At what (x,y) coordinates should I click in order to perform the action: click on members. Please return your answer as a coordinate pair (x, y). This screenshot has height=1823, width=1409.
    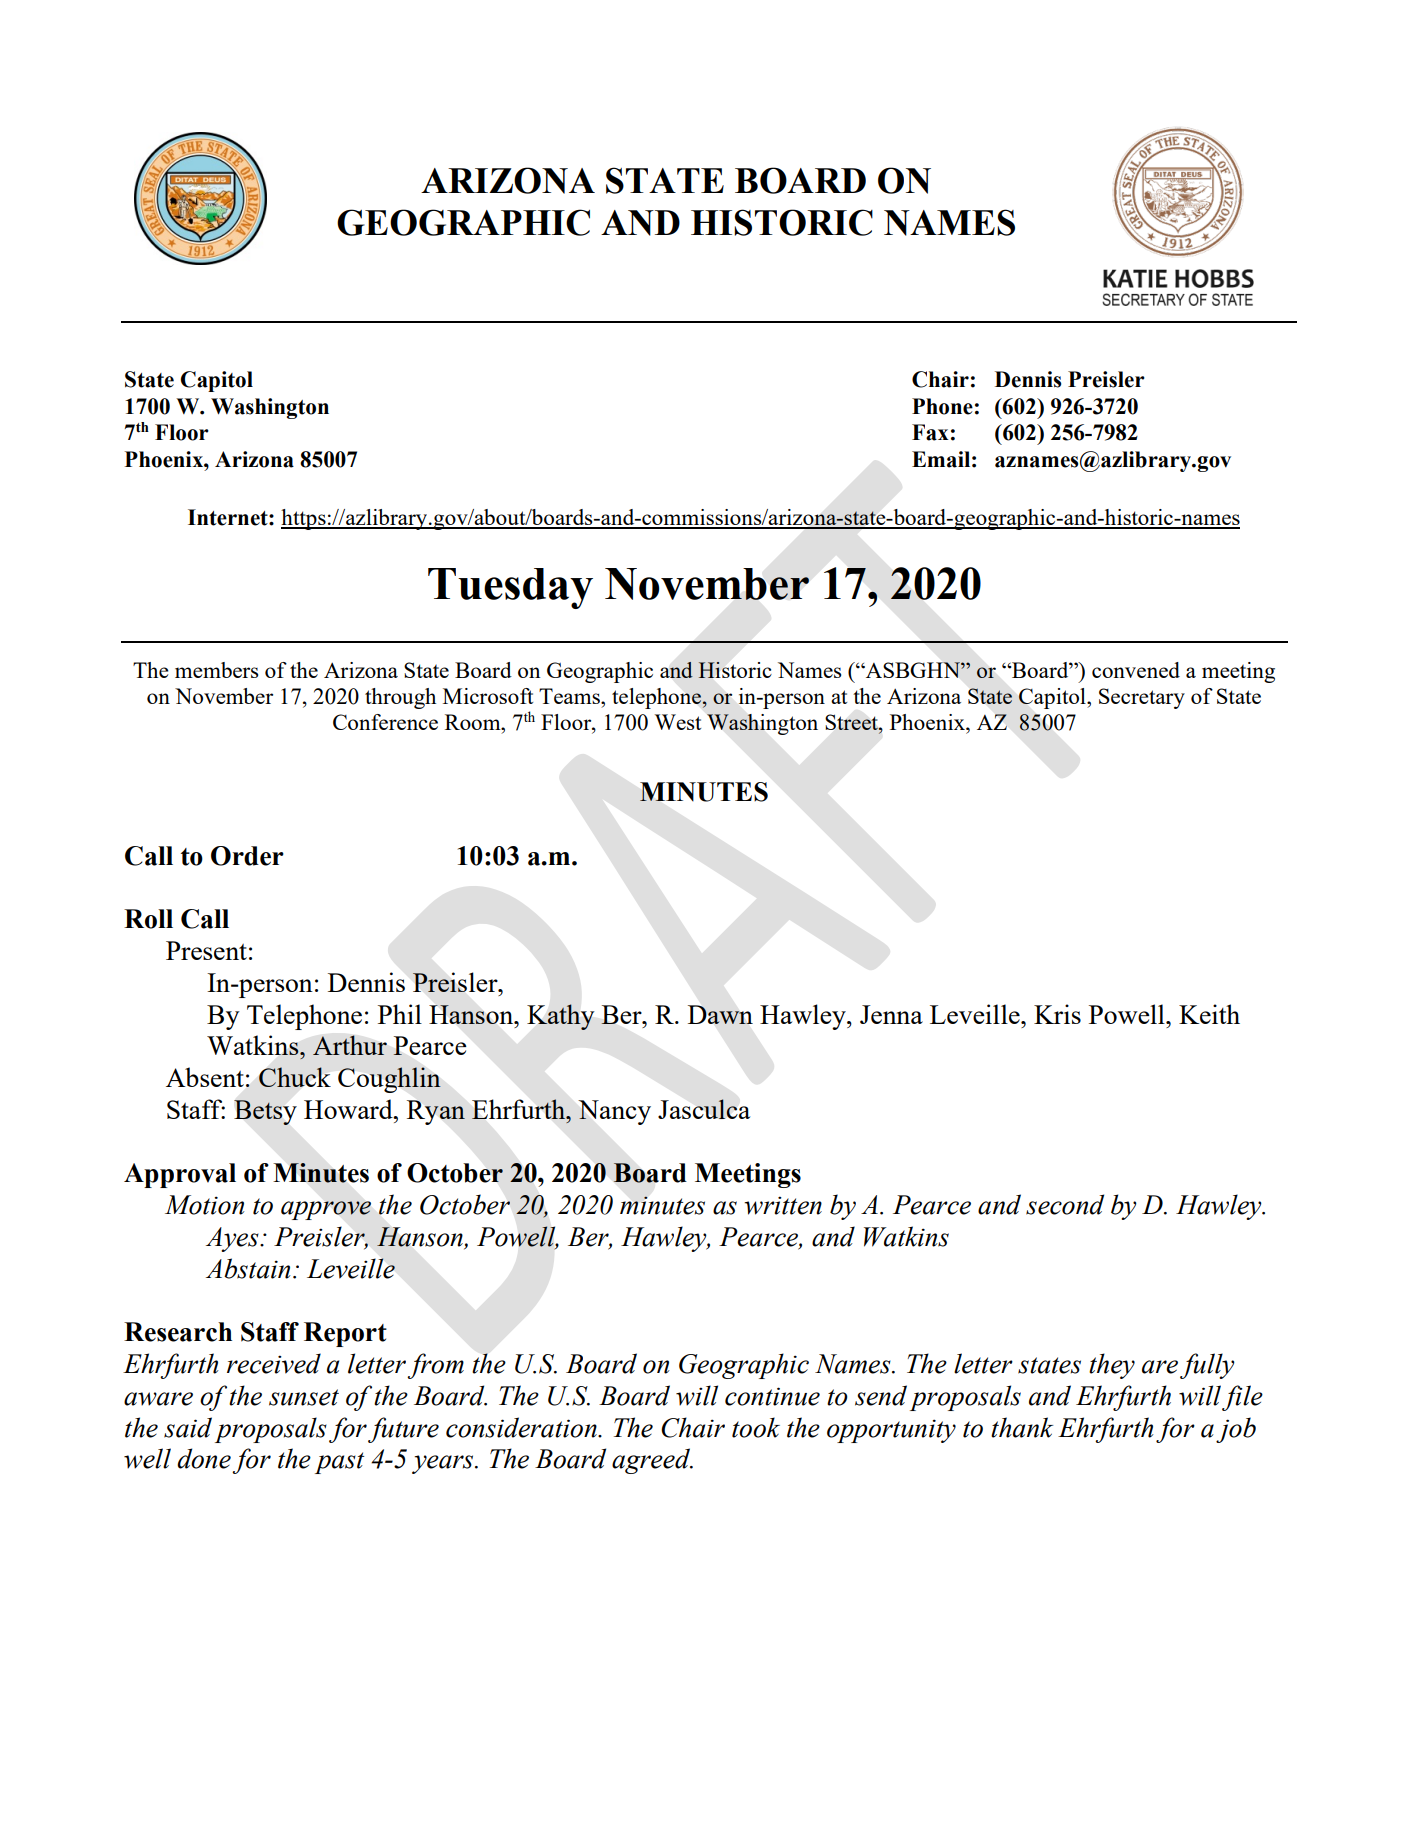
    Looking at the image, I should click on (216, 670).
